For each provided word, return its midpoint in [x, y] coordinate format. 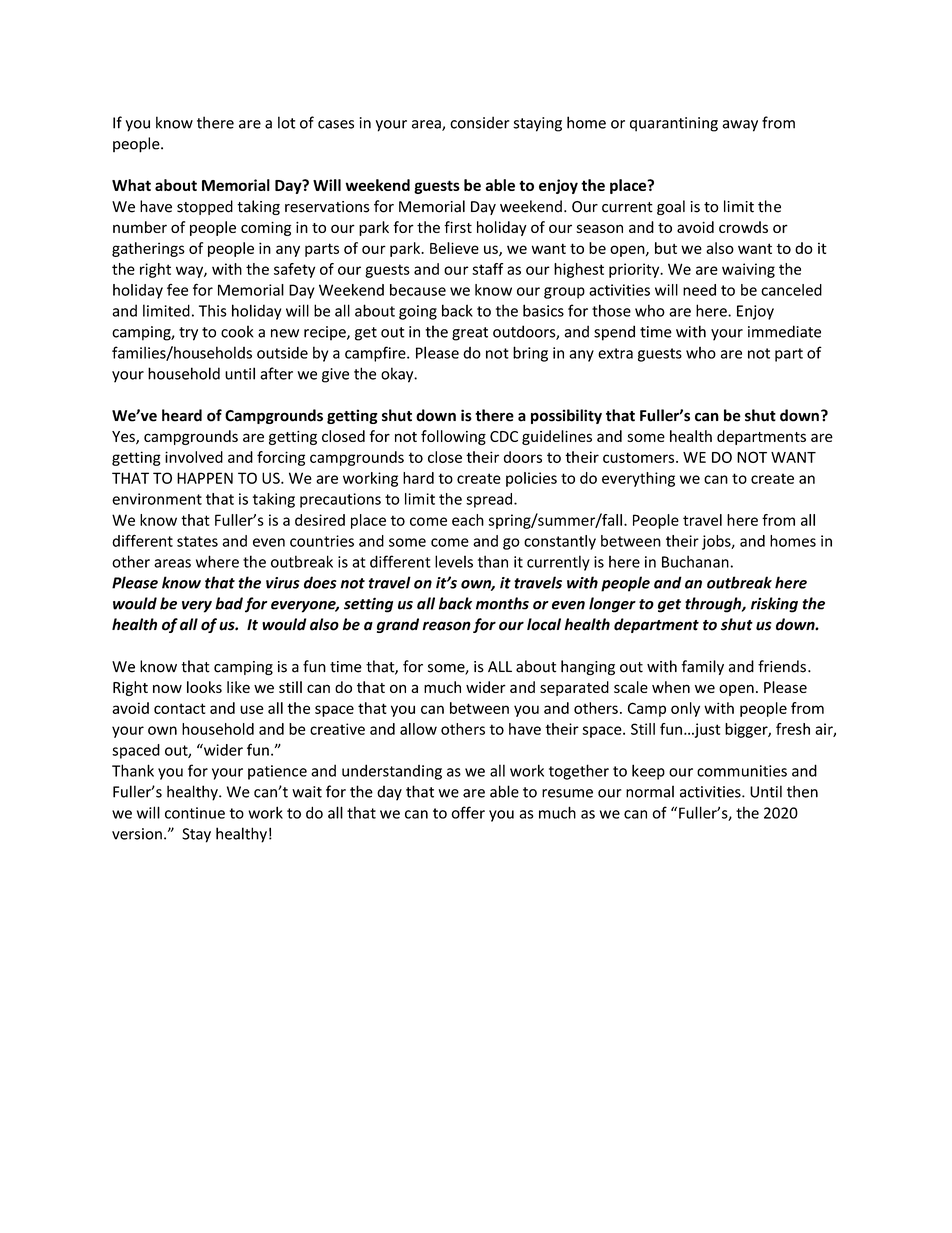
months [502, 603]
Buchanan [695, 561]
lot [287, 122]
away [740, 126]
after [276, 373]
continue [195, 813]
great [470, 334]
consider [479, 122]
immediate [784, 331]
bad [229, 603]
